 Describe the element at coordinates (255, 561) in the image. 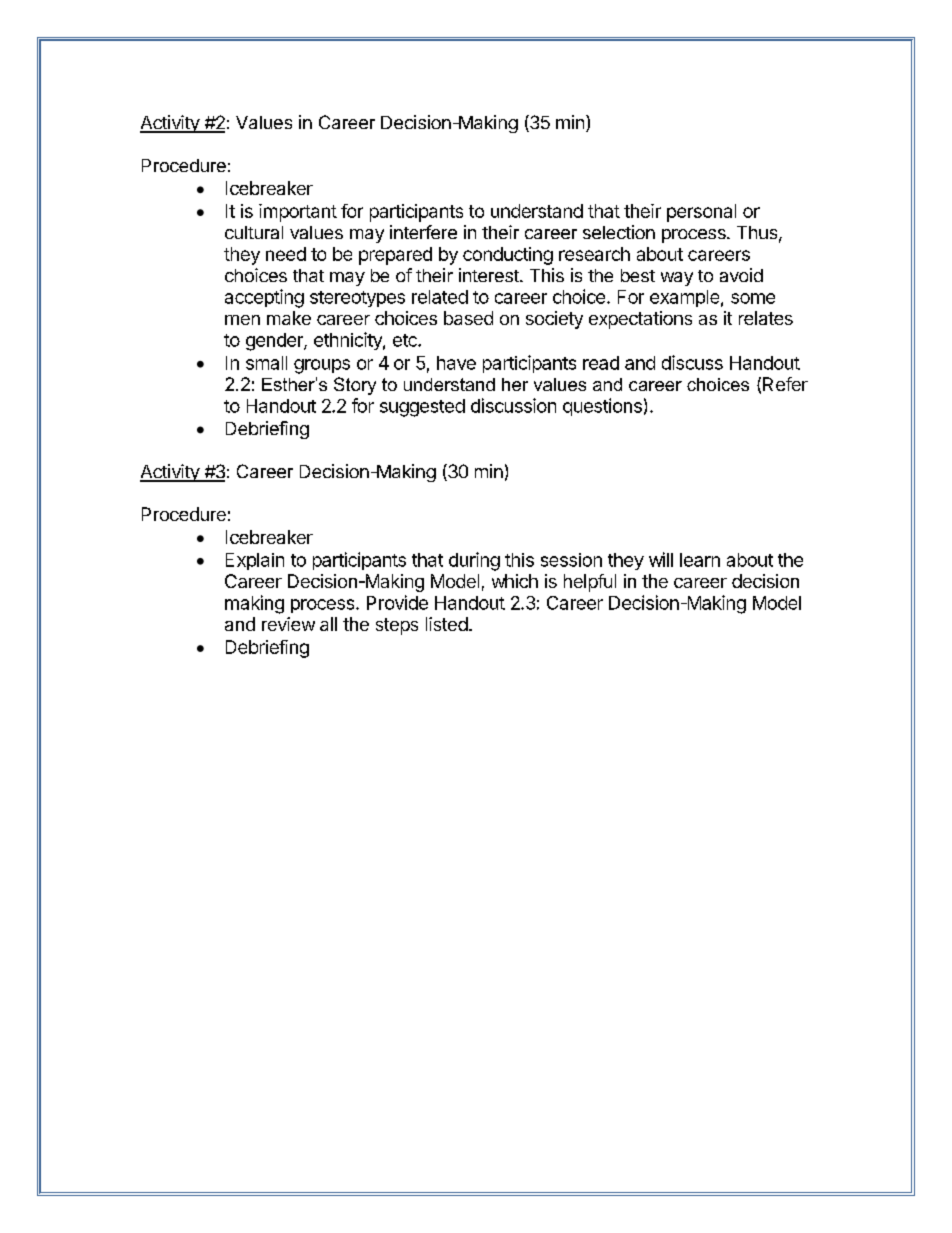

I see `Explain` at that location.
